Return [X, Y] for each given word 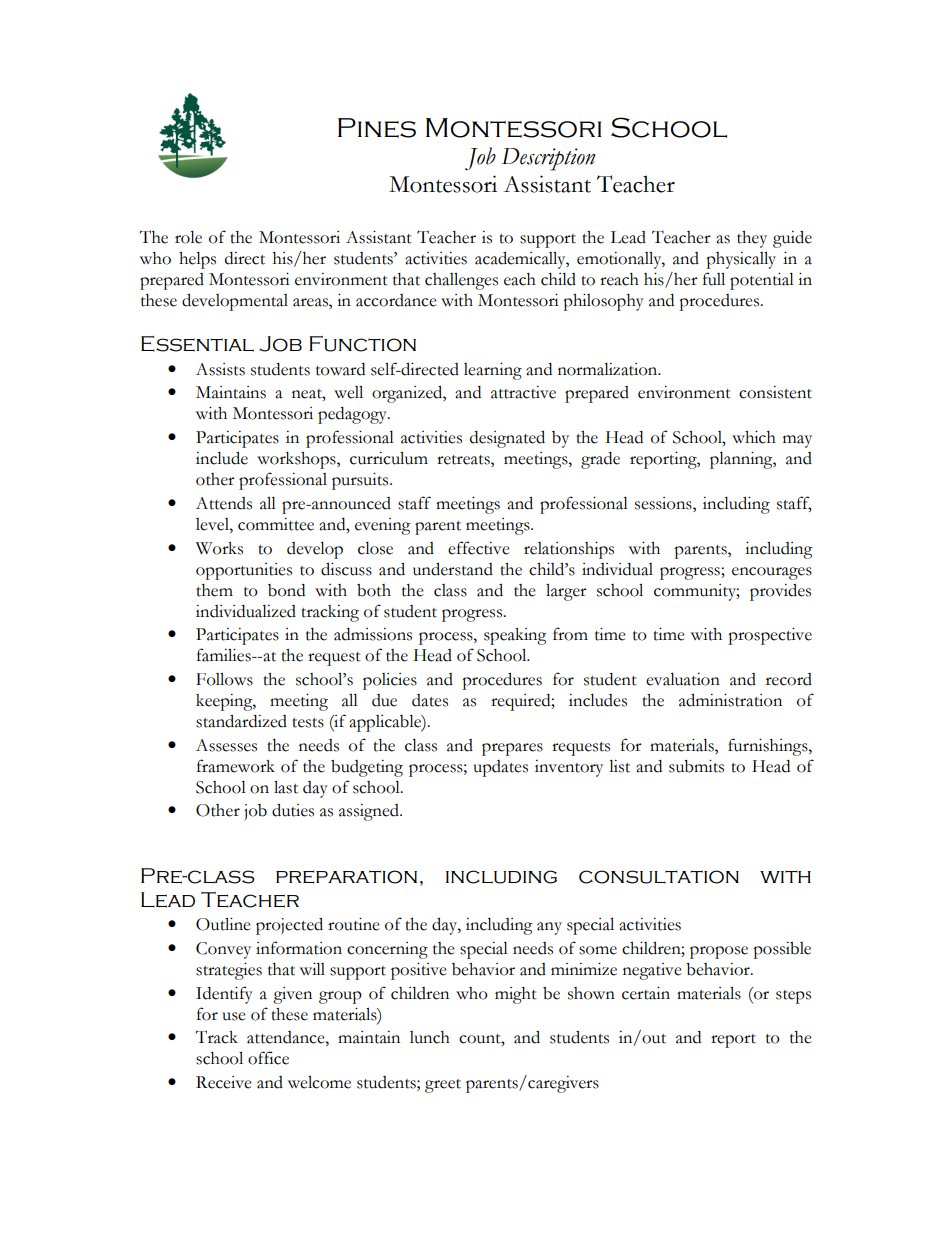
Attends [224, 503]
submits [696, 766]
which [754, 437]
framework [236, 766]
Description [548, 159]
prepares [512, 749]
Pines [377, 128]
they [752, 239]
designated [507, 439]
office [268, 1058]
